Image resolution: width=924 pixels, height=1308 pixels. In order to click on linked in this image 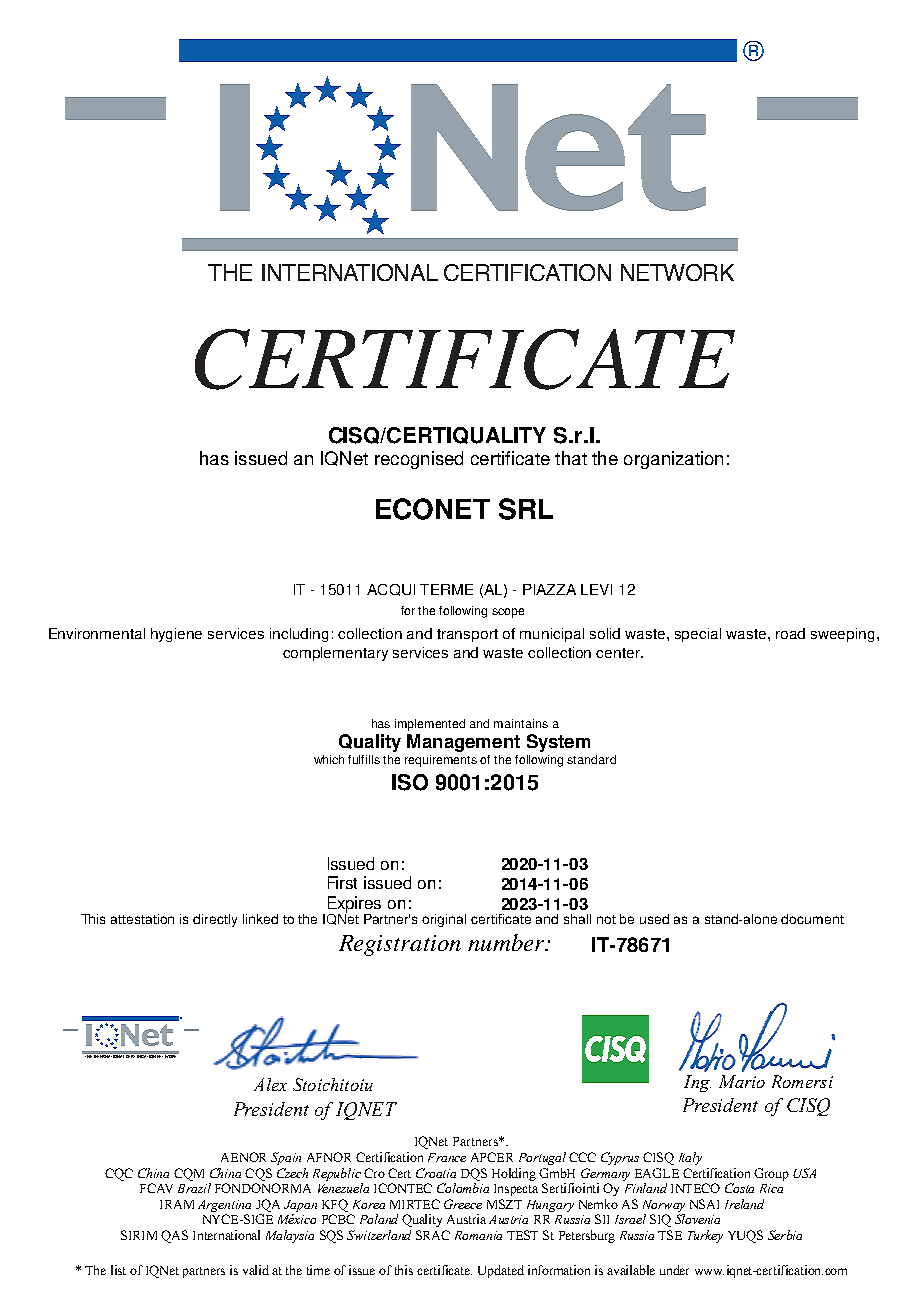, I will do `click(260, 919)`.
